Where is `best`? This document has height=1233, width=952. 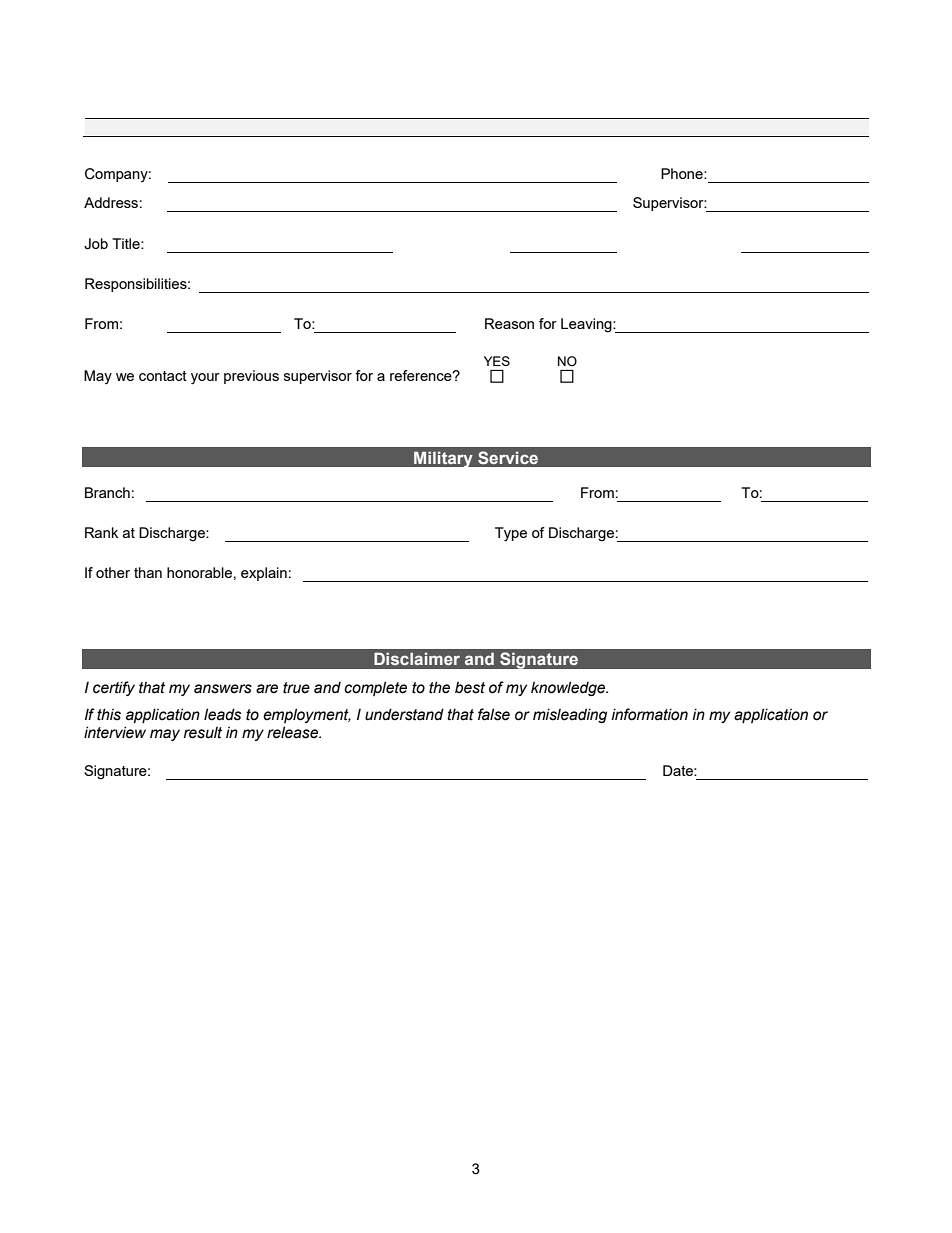
best is located at coordinates (470, 687).
